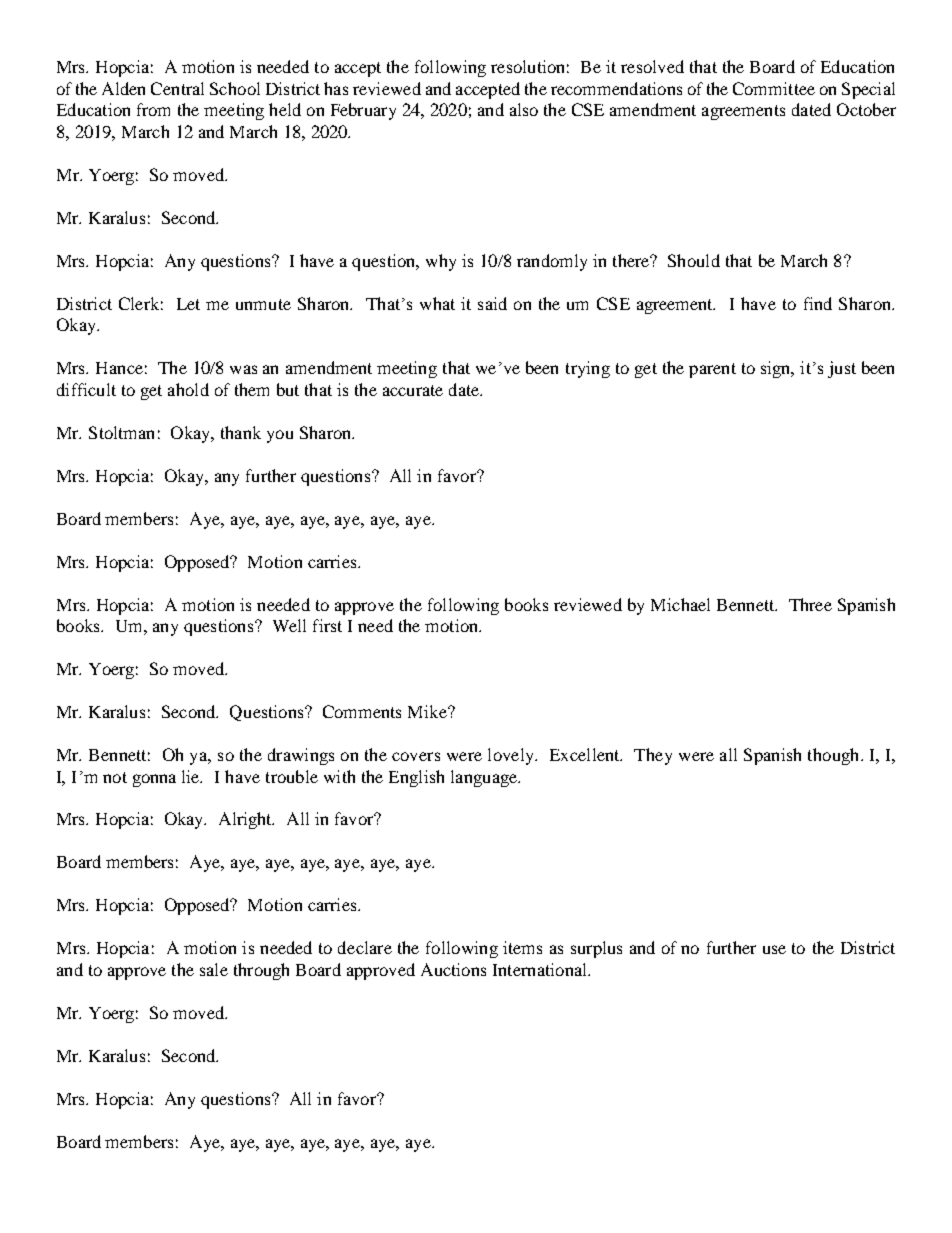 The image size is (952, 1233). What do you see at coordinates (524, 109) in the screenshot?
I see `also` at bounding box center [524, 109].
